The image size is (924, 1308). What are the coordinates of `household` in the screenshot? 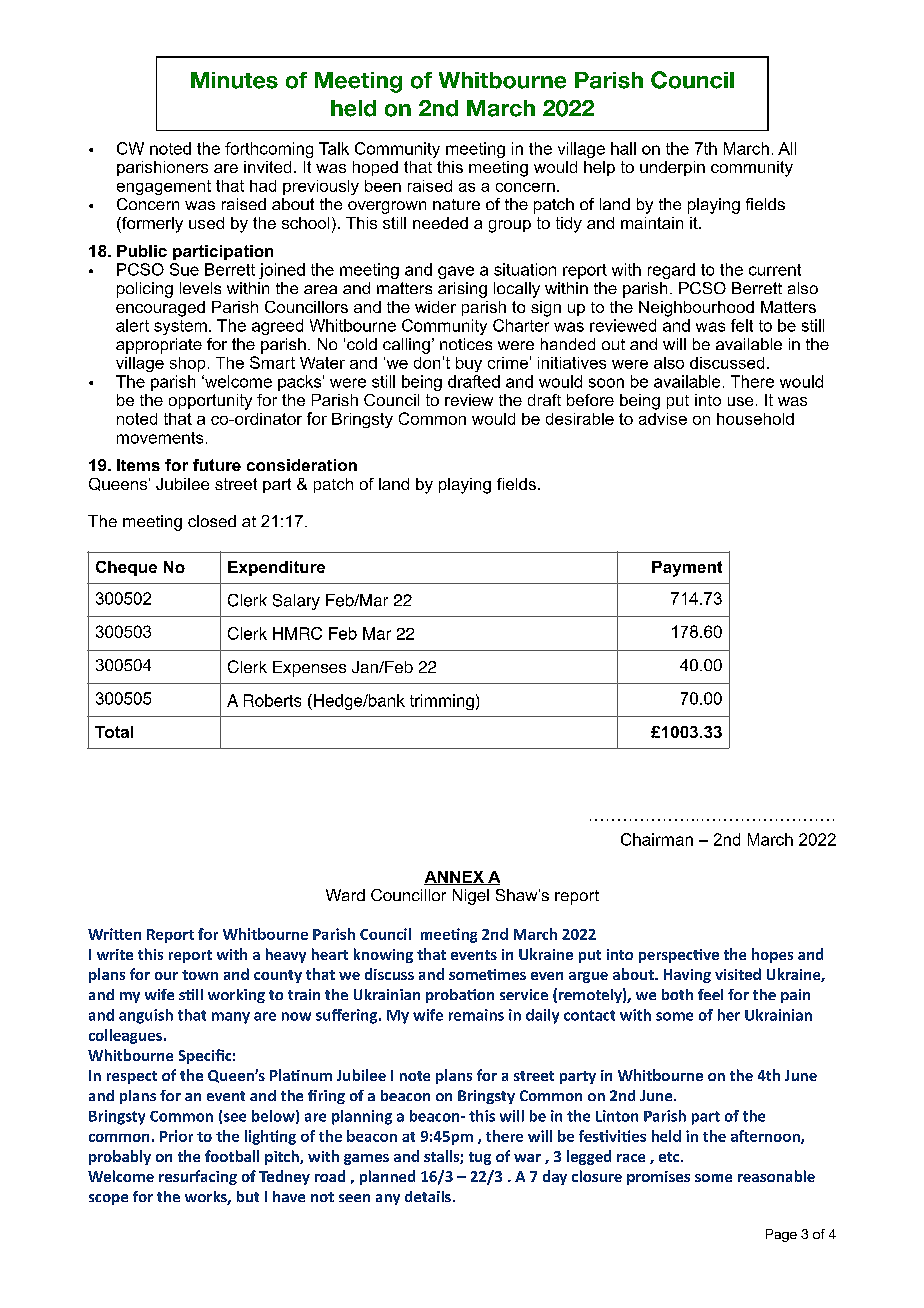 It's located at (755, 419).
